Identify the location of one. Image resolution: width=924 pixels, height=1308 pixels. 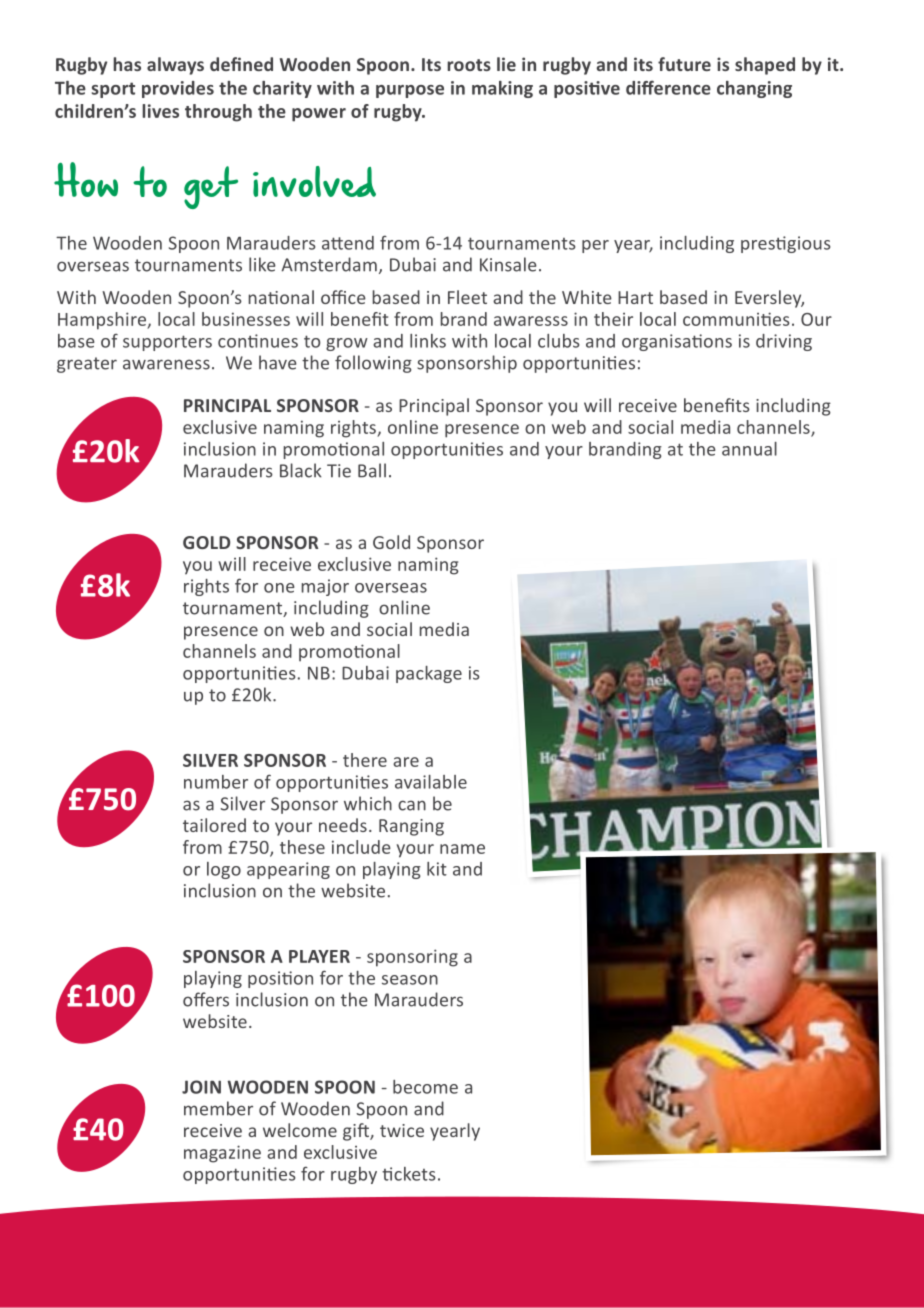
(279, 588).
